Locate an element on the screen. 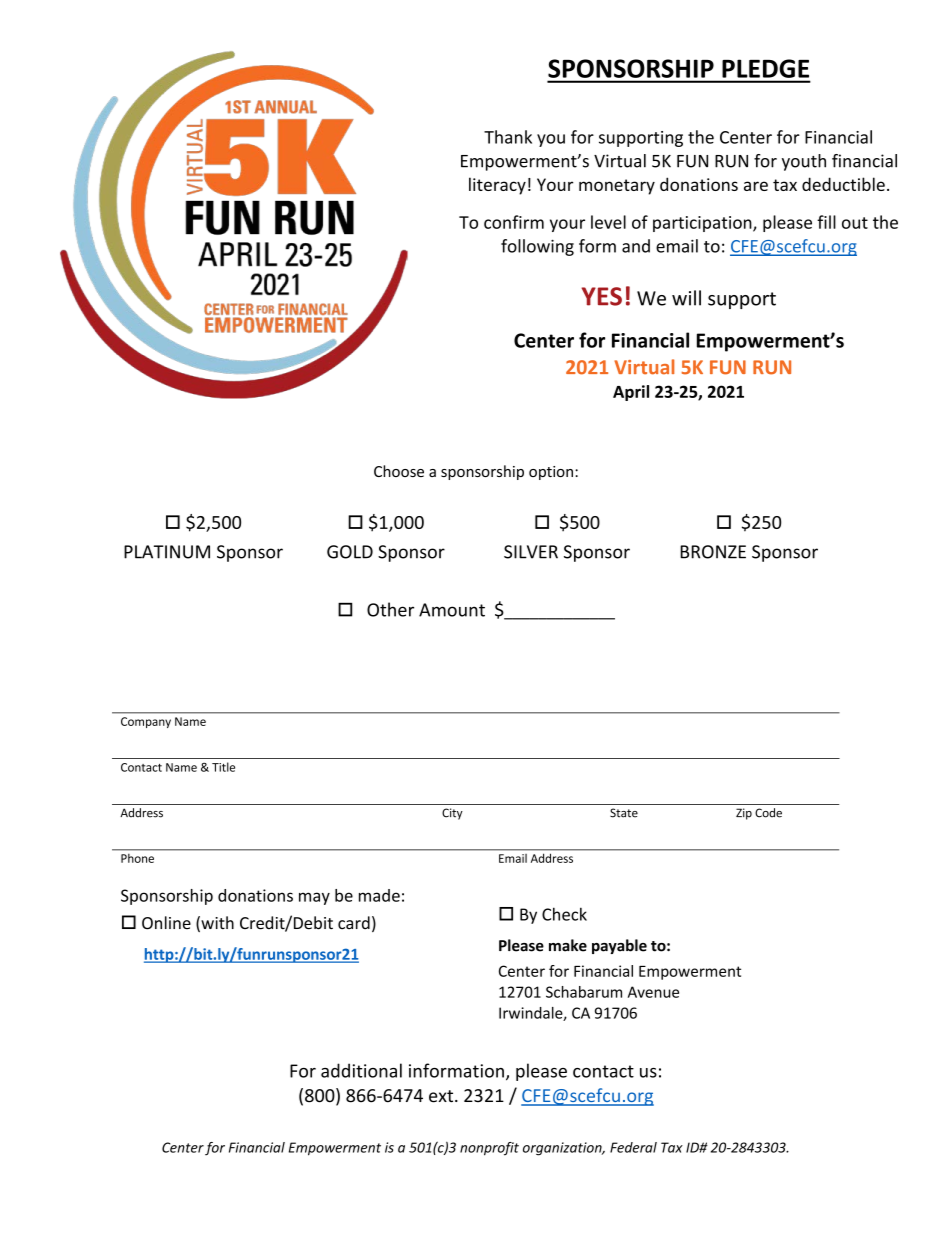  literacy is located at coordinates (497, 186).
